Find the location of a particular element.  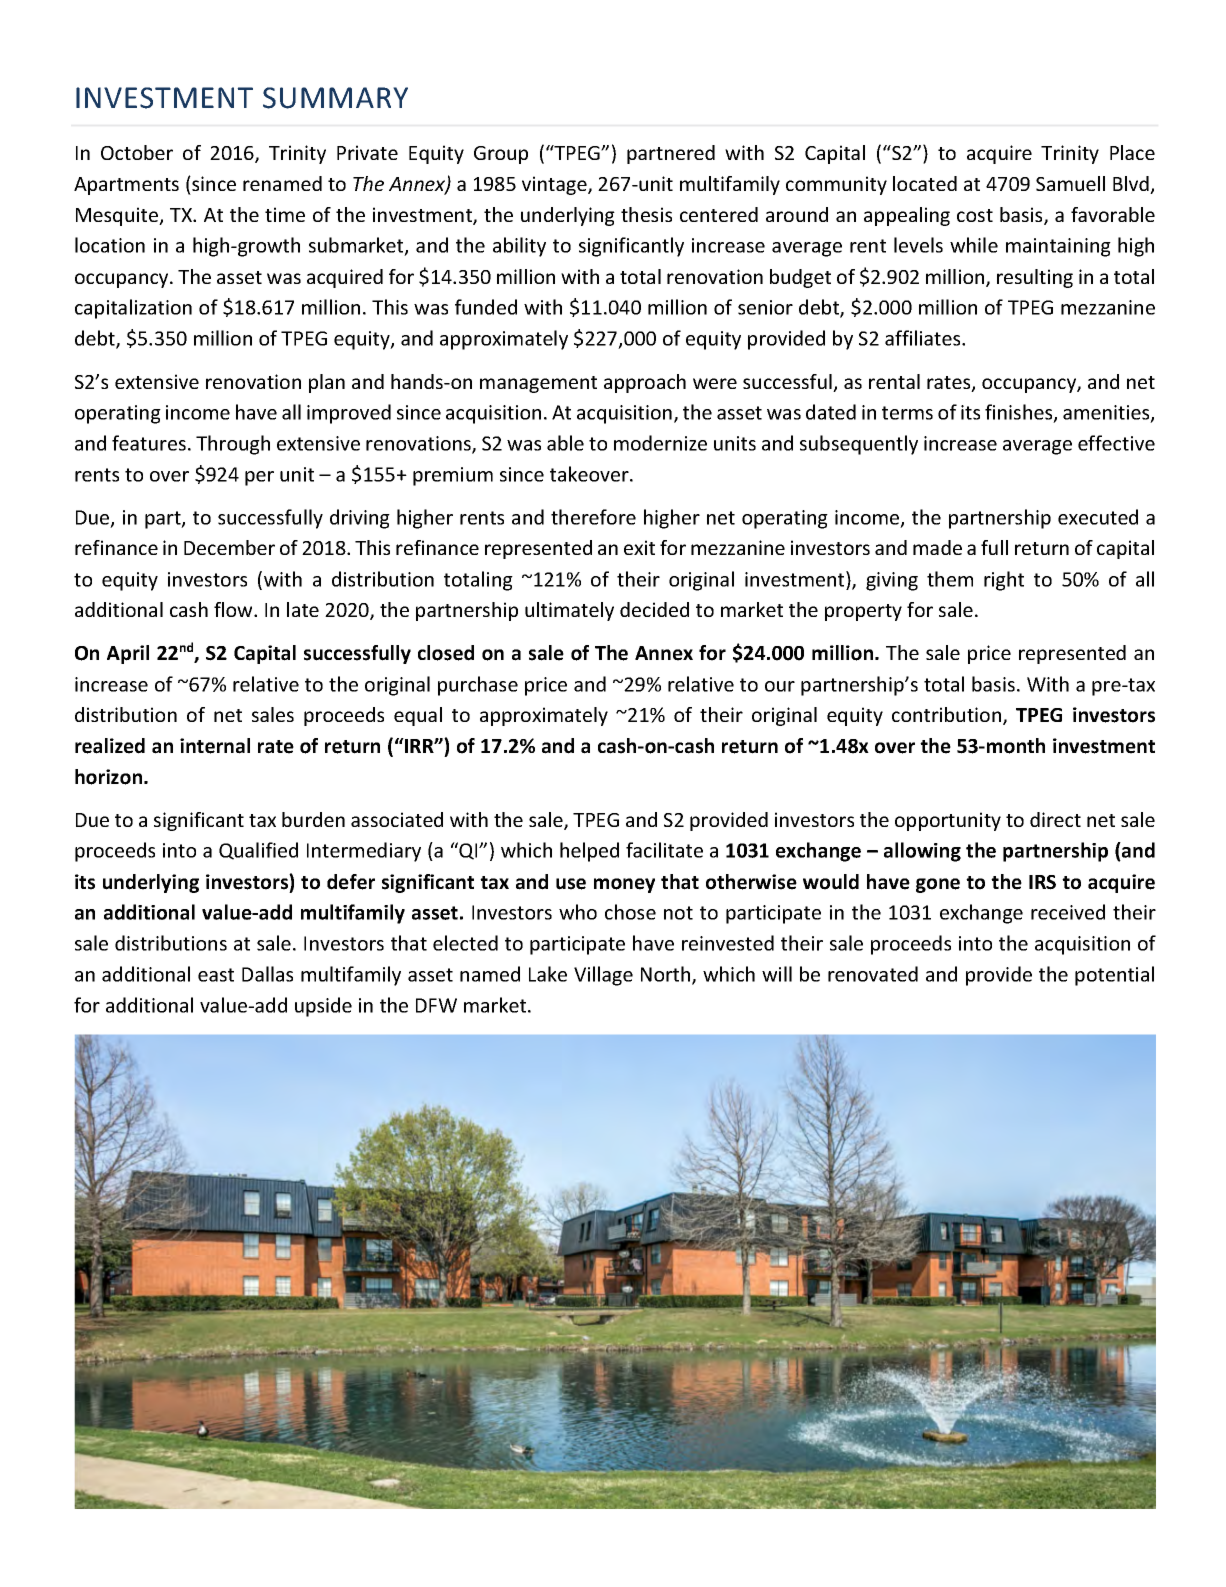

purchase is located at coordinates (478, 686).
